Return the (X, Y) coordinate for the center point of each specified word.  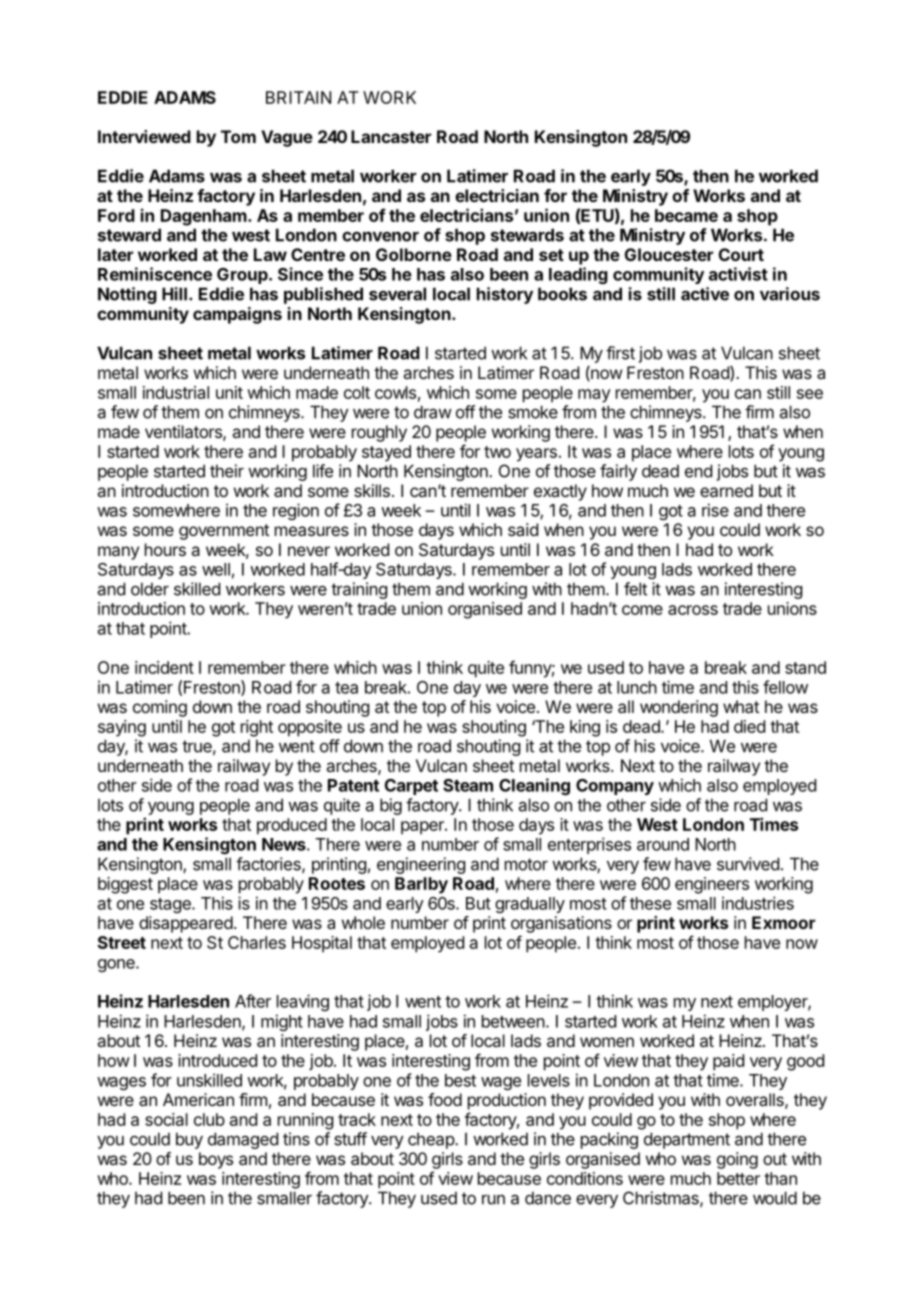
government (224, 532)
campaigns (237, 315)
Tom (238, 136)
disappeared (186, 924)
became (686, 215)
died (749, 726)
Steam (468, 785)
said (523, 529)
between (513, 1021)
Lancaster (391, 136)
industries (758, 903)
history (505, 295)
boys (216, 1160)
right (257, 728)
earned (726, 490)
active (705, 294)
